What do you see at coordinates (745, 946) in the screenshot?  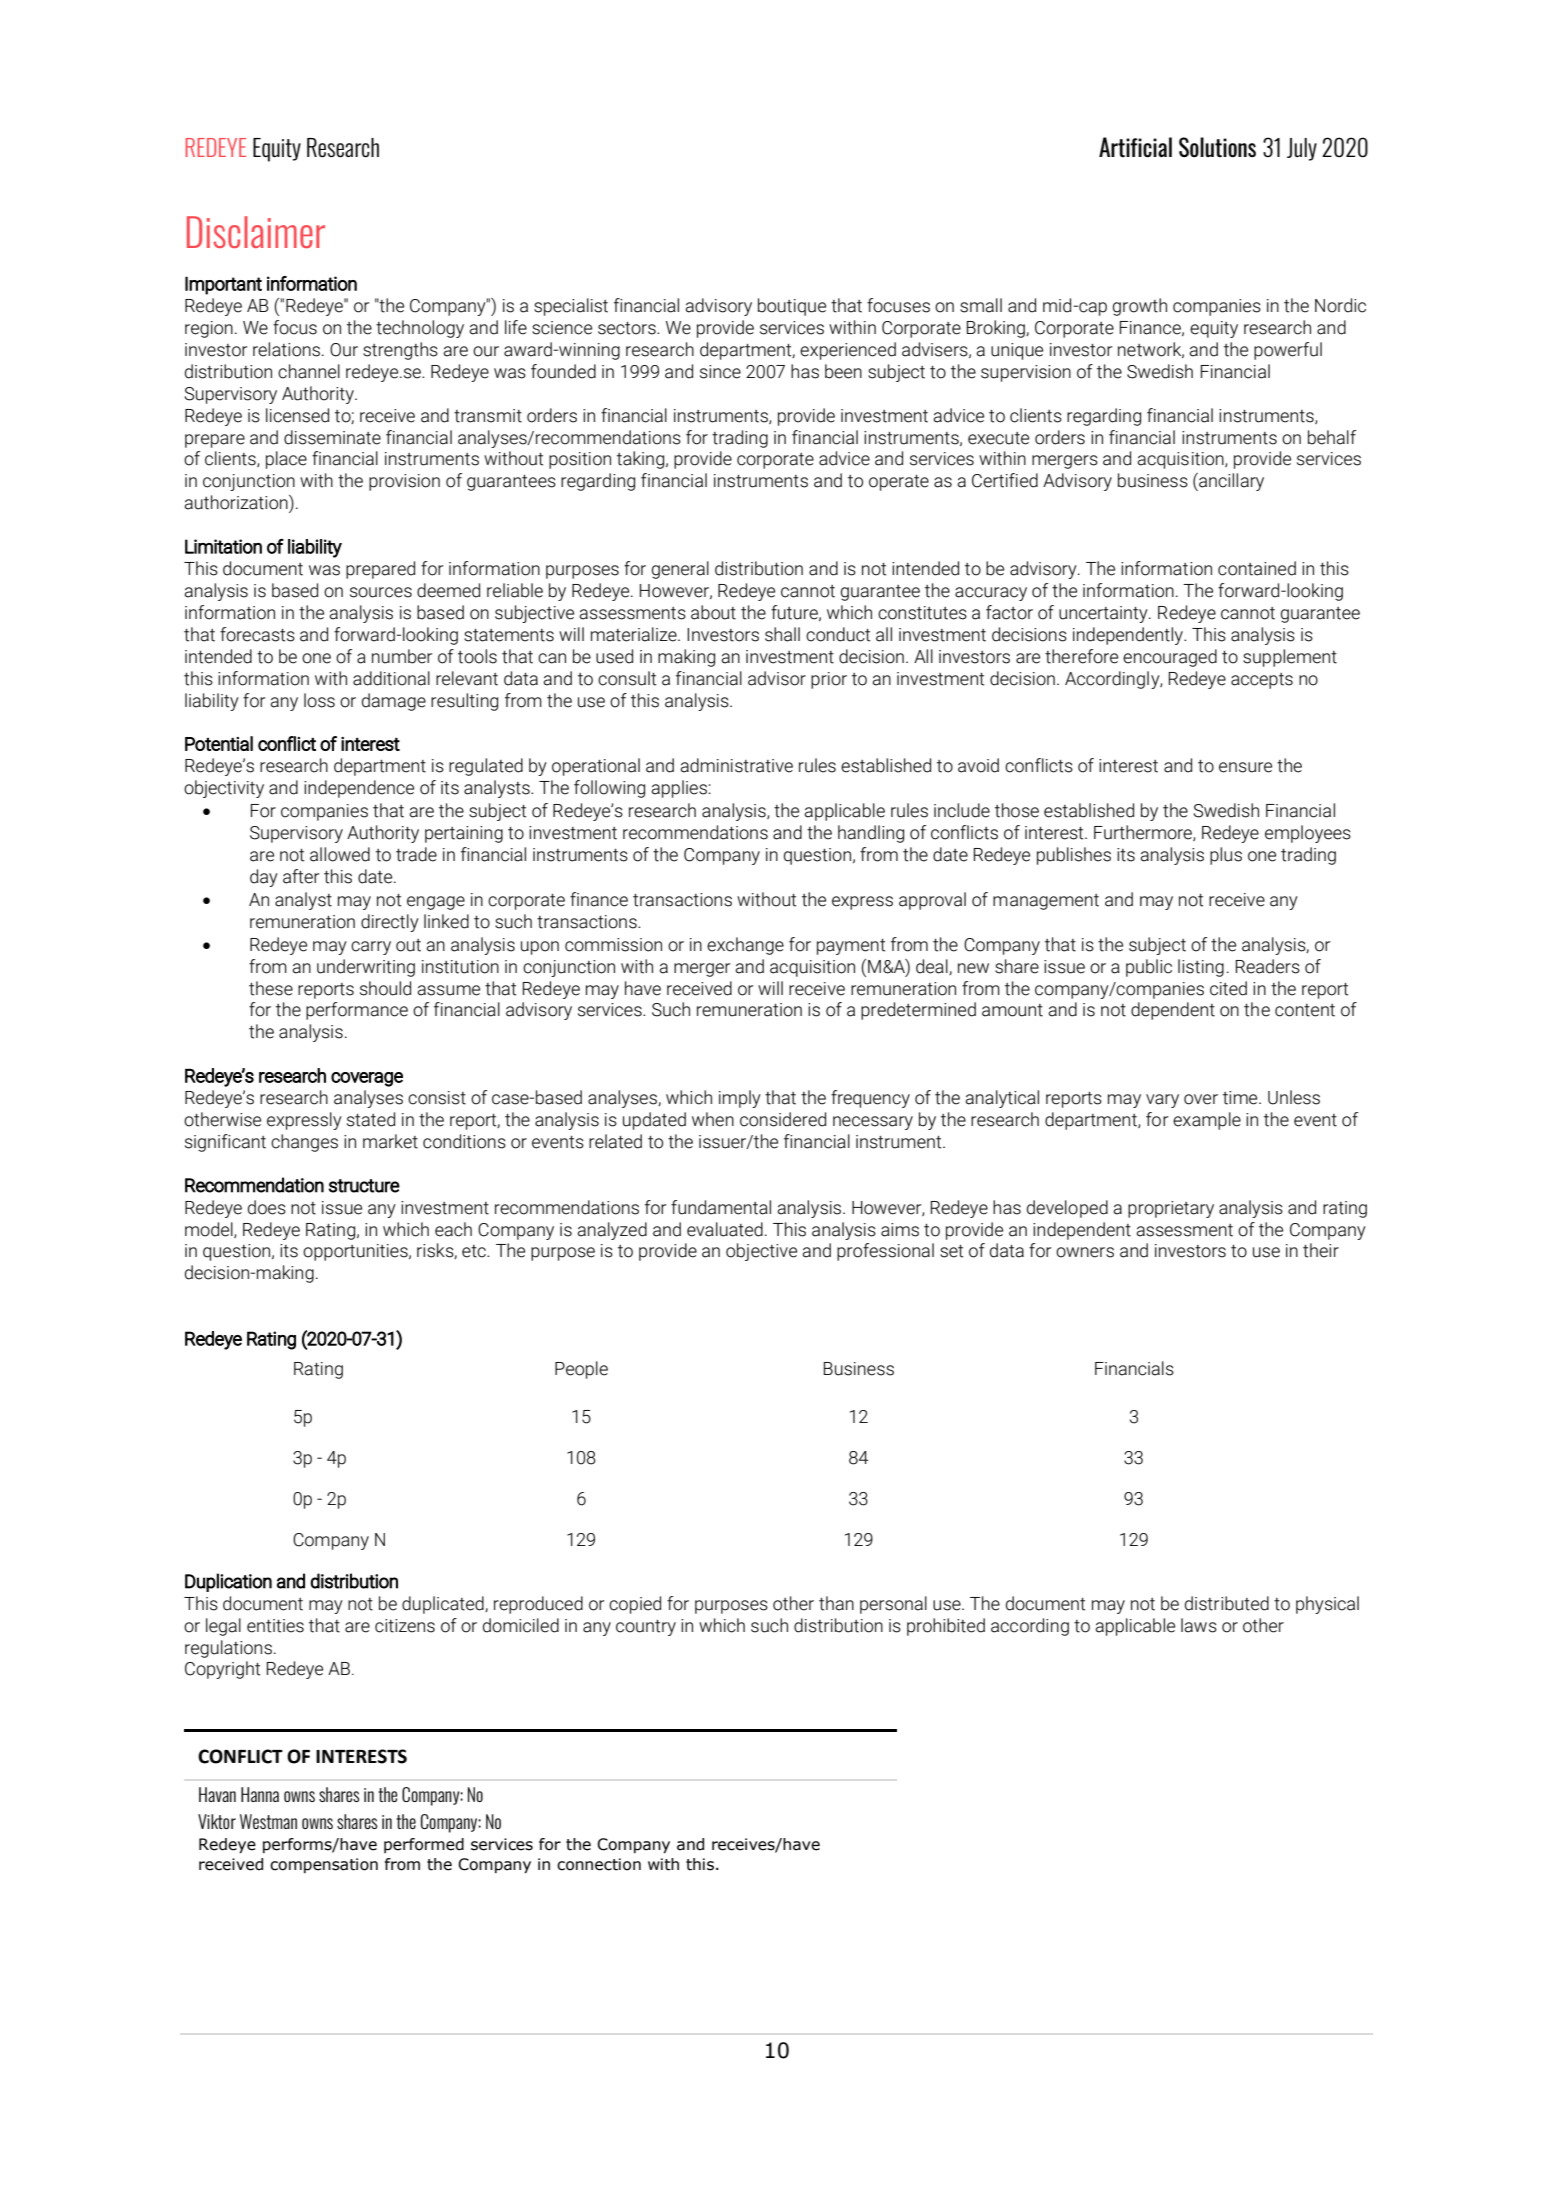 I see `exchange` at bounding box center [745, 946].
